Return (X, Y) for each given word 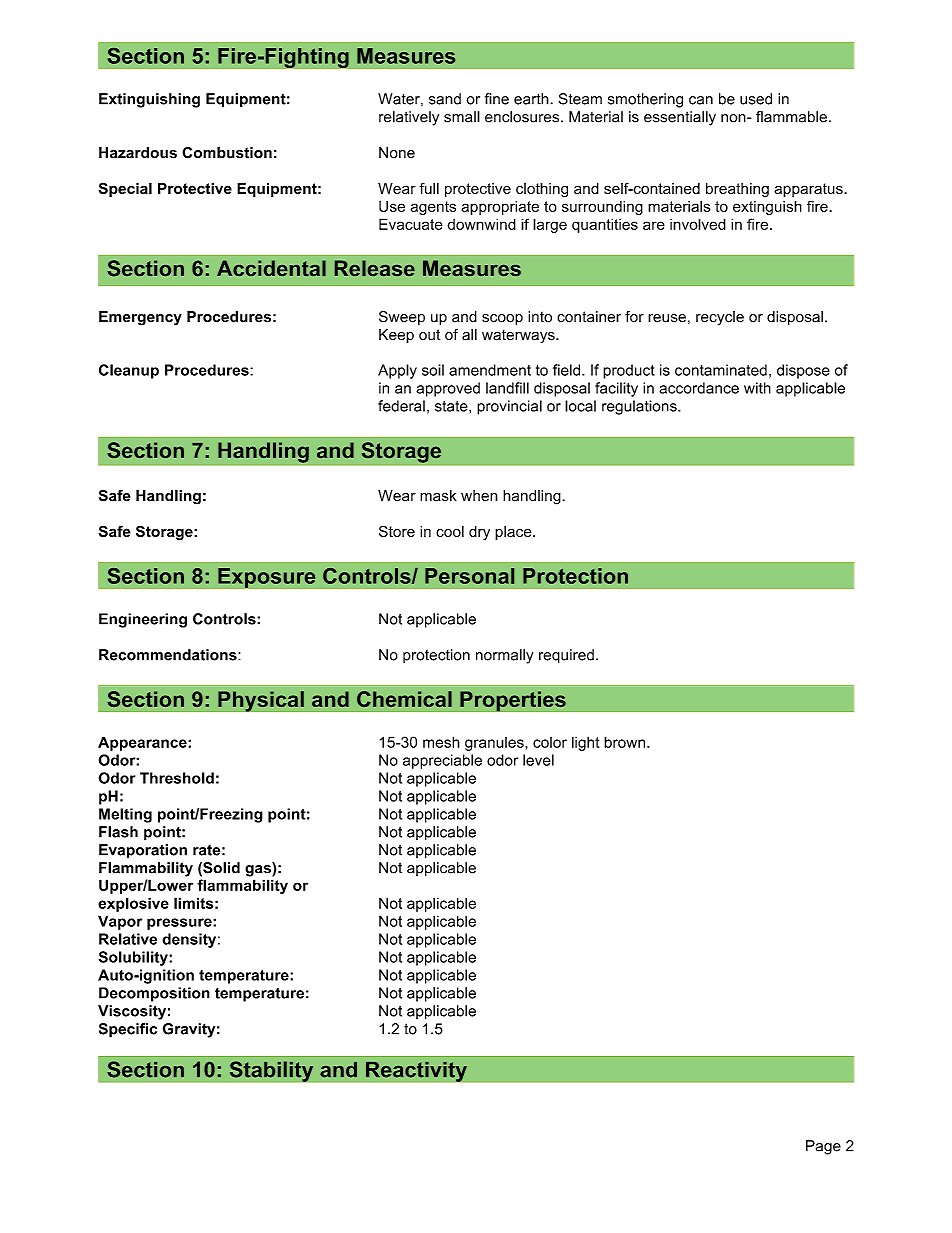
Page (823, 1147)
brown (626, 742)
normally (505, 656)
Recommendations (169, 655)
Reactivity (416, 1071)
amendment (490, 370)
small (462, 117)
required (566, 656)
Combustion (227, 153)
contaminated (721, 370)
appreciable (442, 761)
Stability (271, 1071)
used (756, 99)
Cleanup (129, 371)
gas (259, 871)
